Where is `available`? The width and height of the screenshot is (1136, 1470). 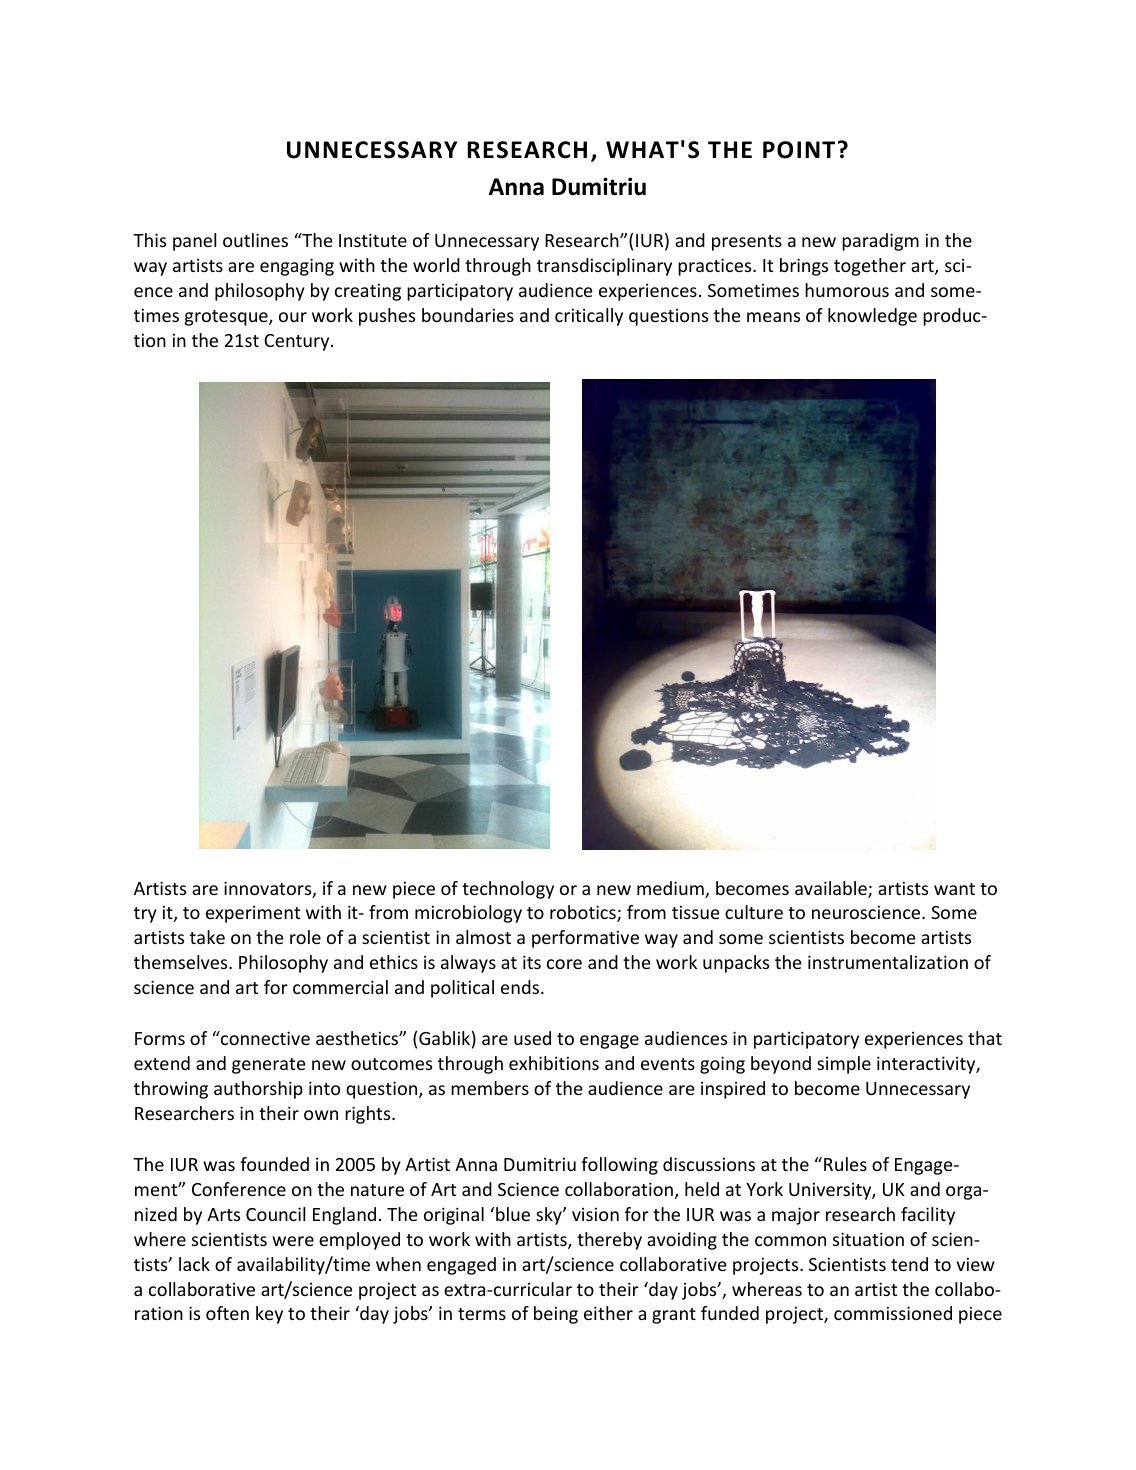 available is located at coordinates (832, 889).
